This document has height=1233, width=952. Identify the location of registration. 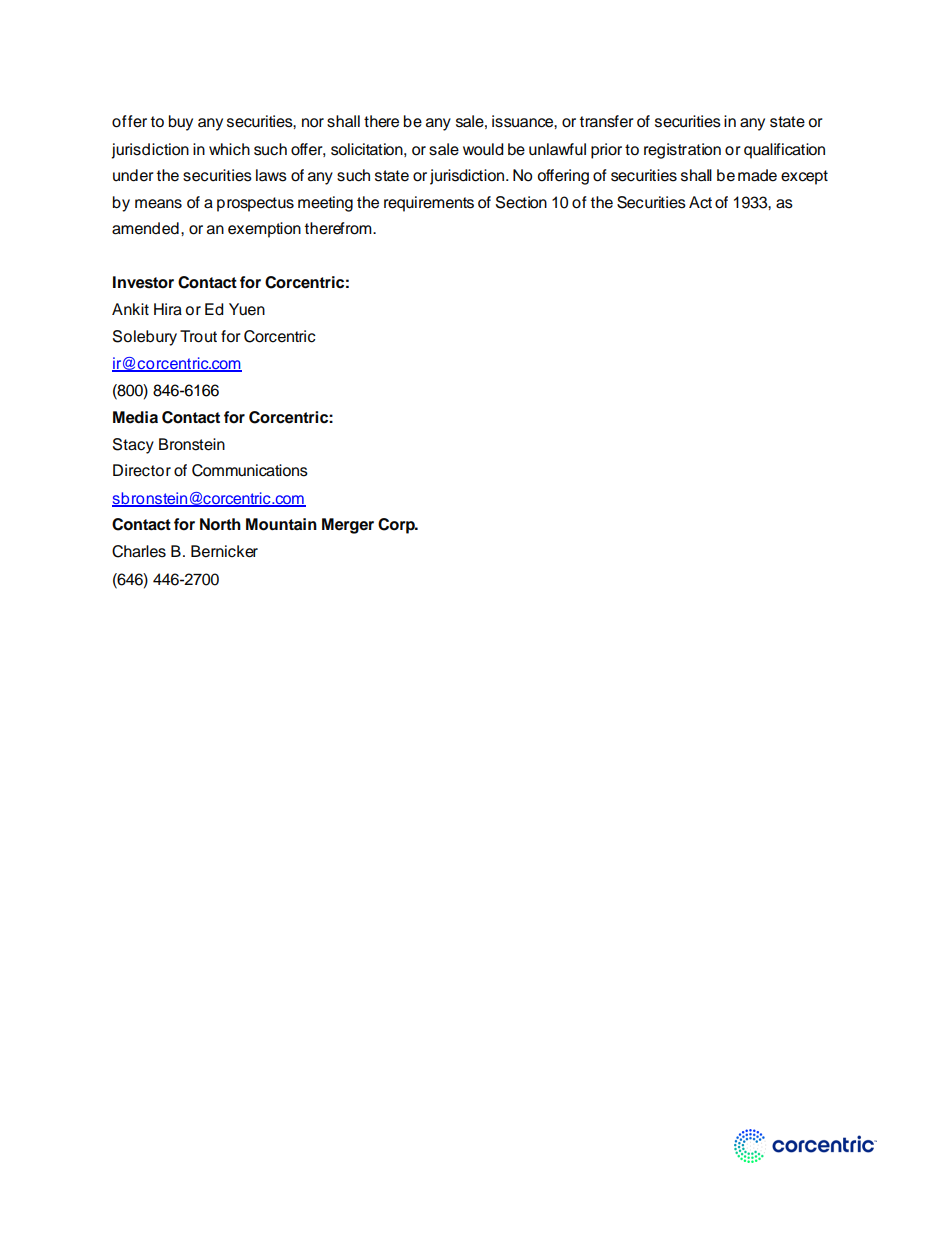
(682, 151).
